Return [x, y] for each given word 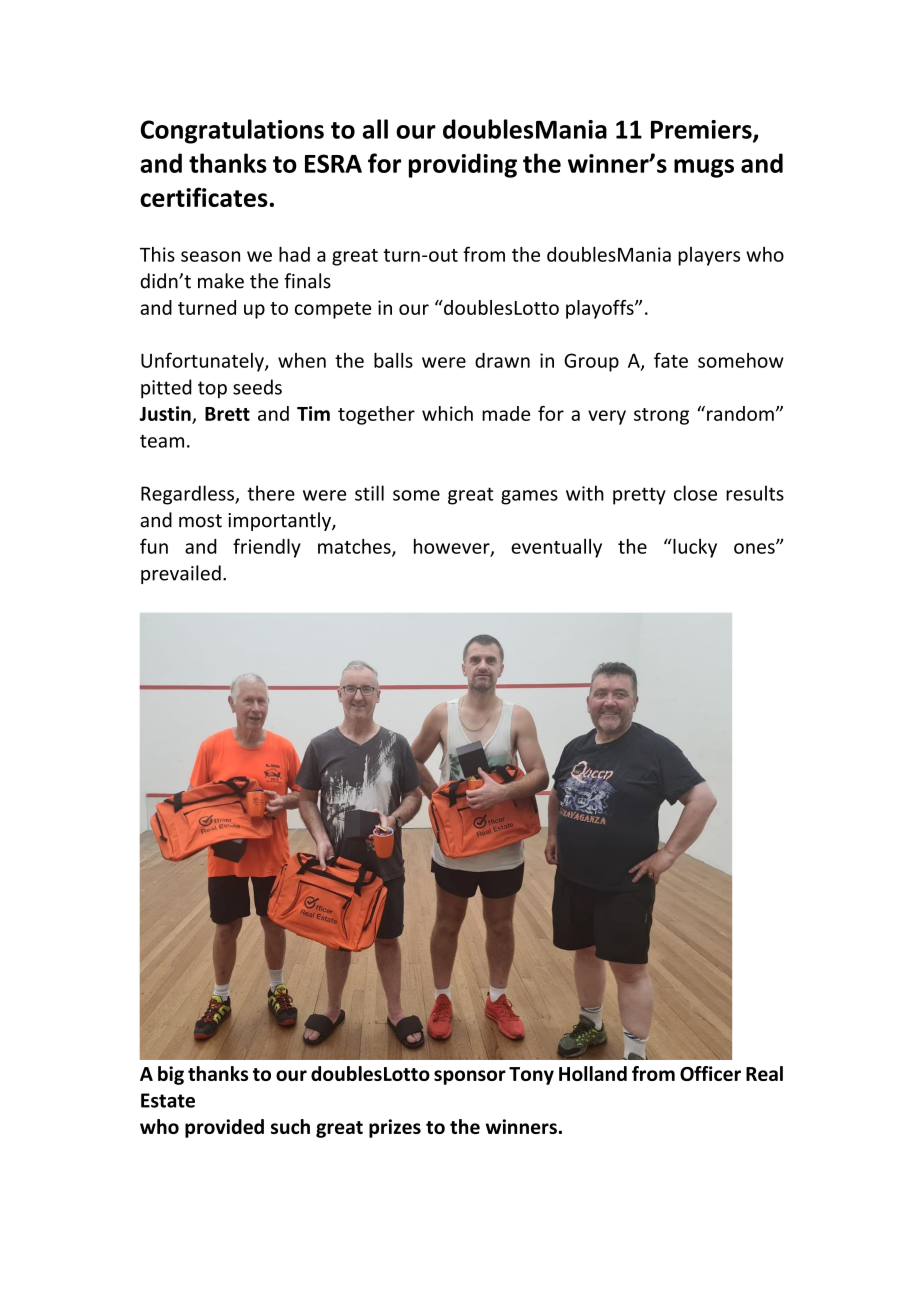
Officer [710, 1073]
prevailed [181, 574]
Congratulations [232, 131]
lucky [694, 548]
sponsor [470, 1077]
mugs [704, 168]
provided [224, 1128]
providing [463, 165]
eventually [556, 548]
